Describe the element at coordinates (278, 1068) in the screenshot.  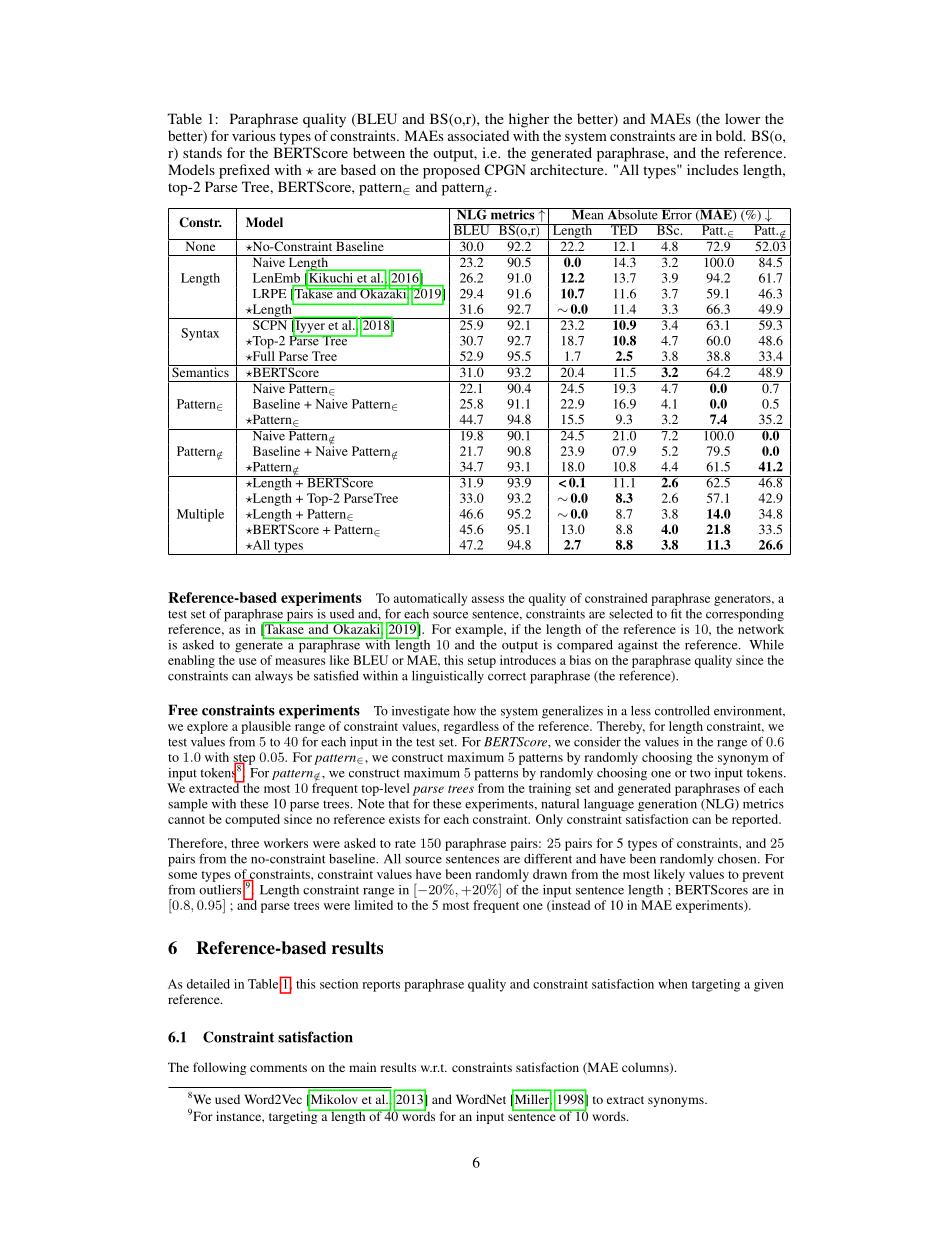
I see `comments` at that location.
